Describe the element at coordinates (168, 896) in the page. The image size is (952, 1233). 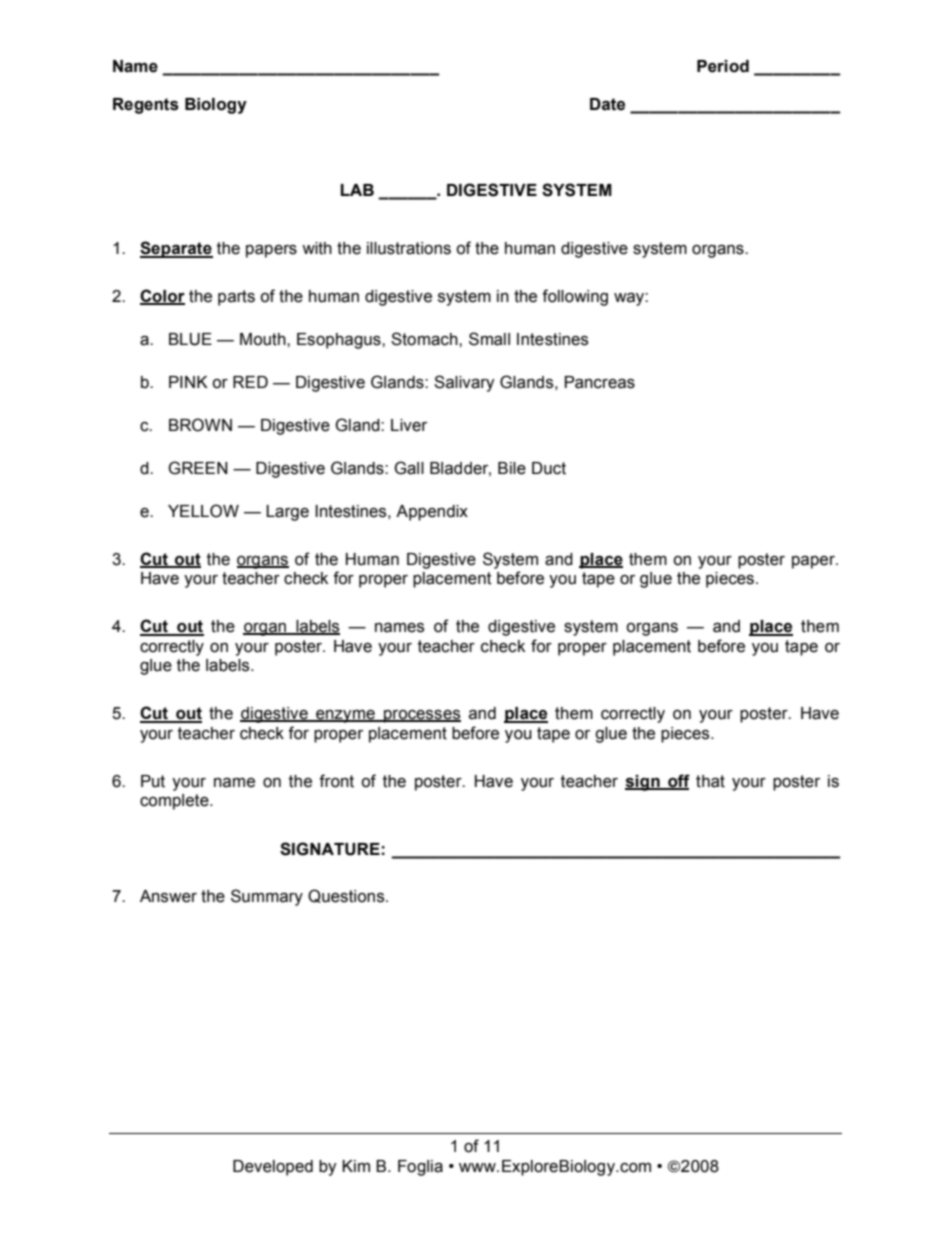
I see `Answer` at that location.
